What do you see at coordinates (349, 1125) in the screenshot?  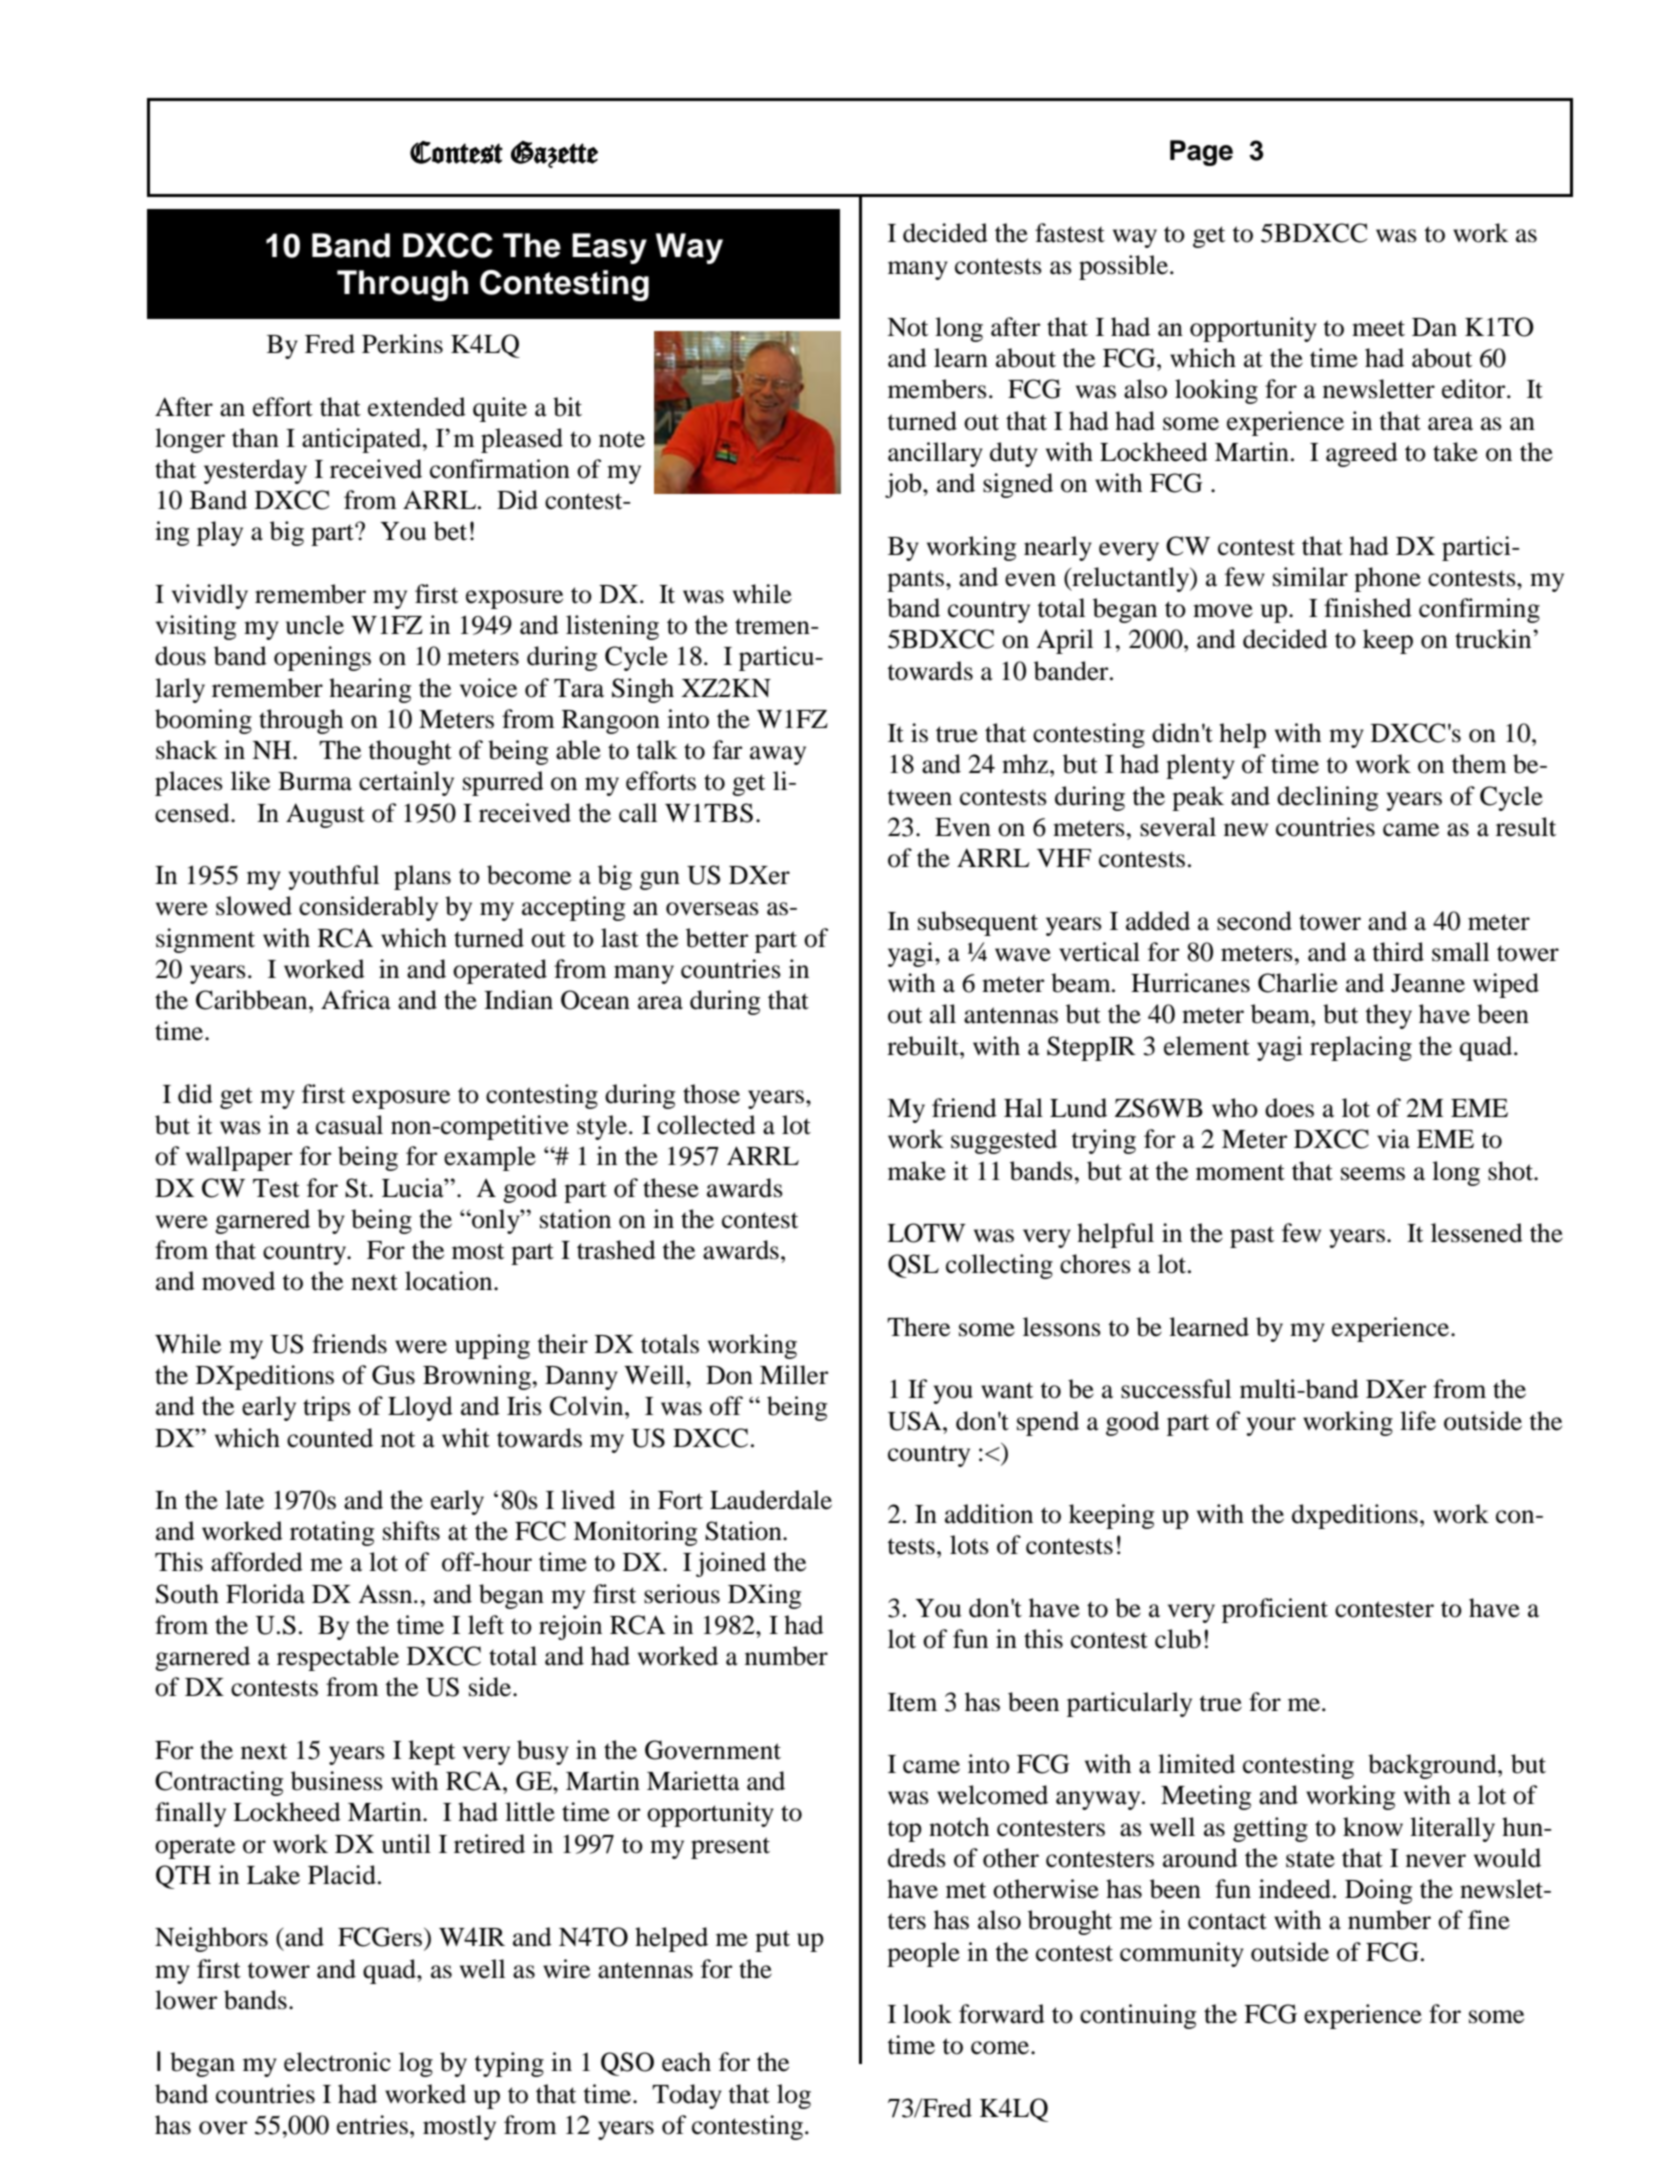 I see `casual` at bounding box center [349, 1125].
